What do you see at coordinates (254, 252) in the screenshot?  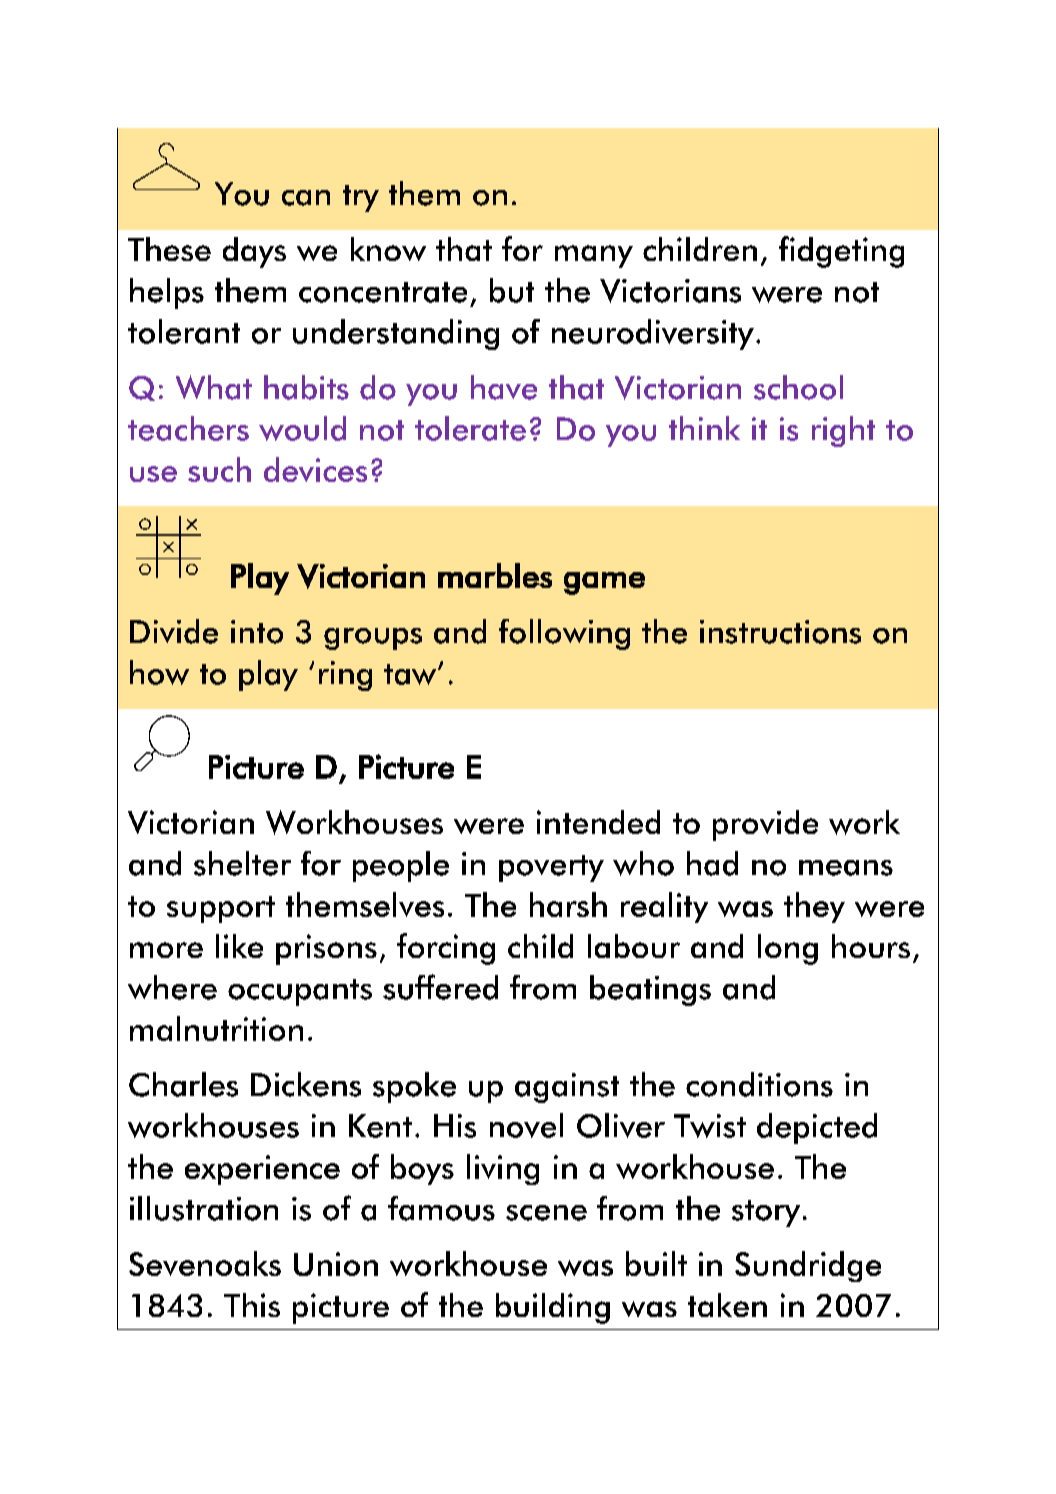 I see `days` at bounding box center [254, 252].
